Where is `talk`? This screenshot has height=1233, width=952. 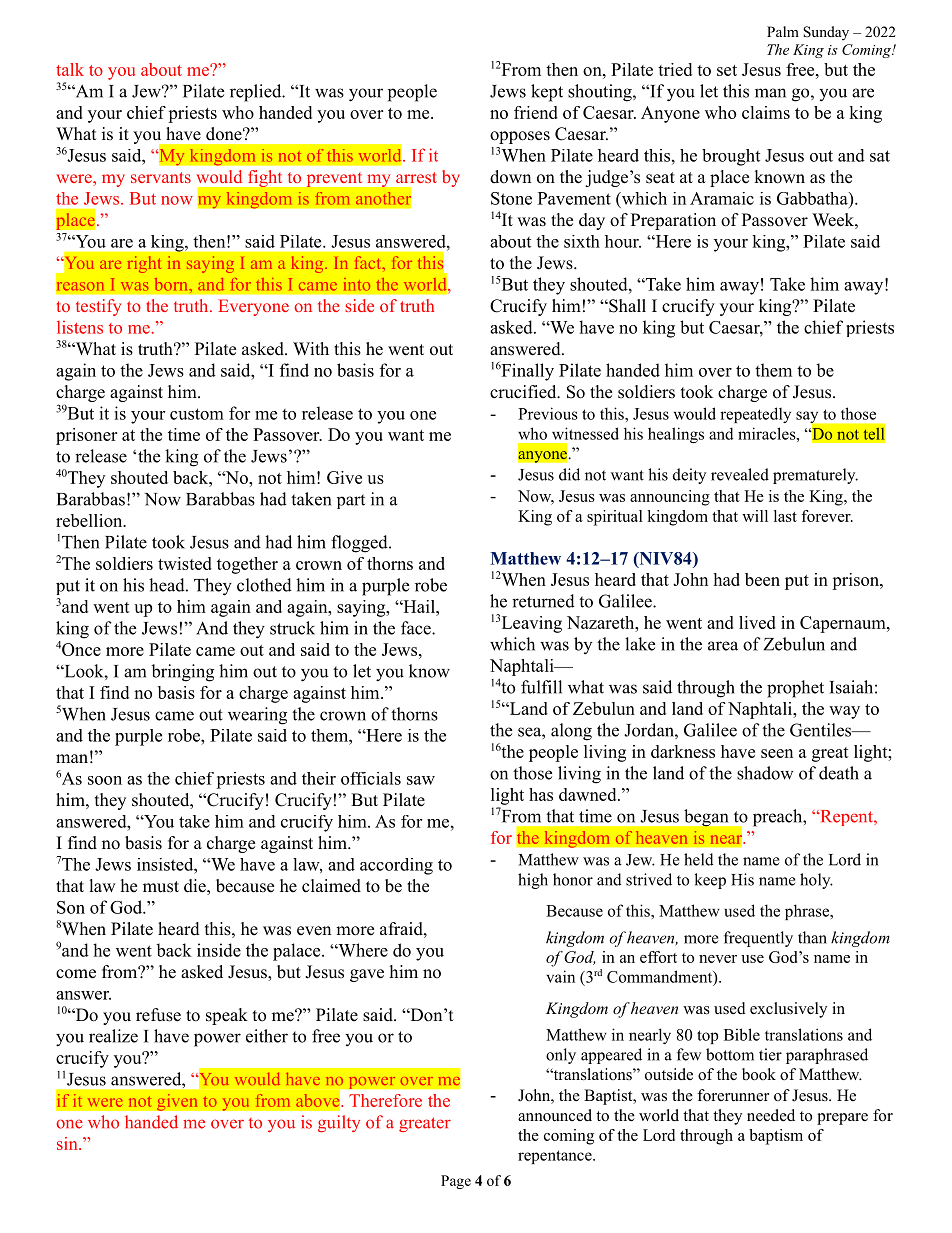 talk is located at coordinates (70, 69).
